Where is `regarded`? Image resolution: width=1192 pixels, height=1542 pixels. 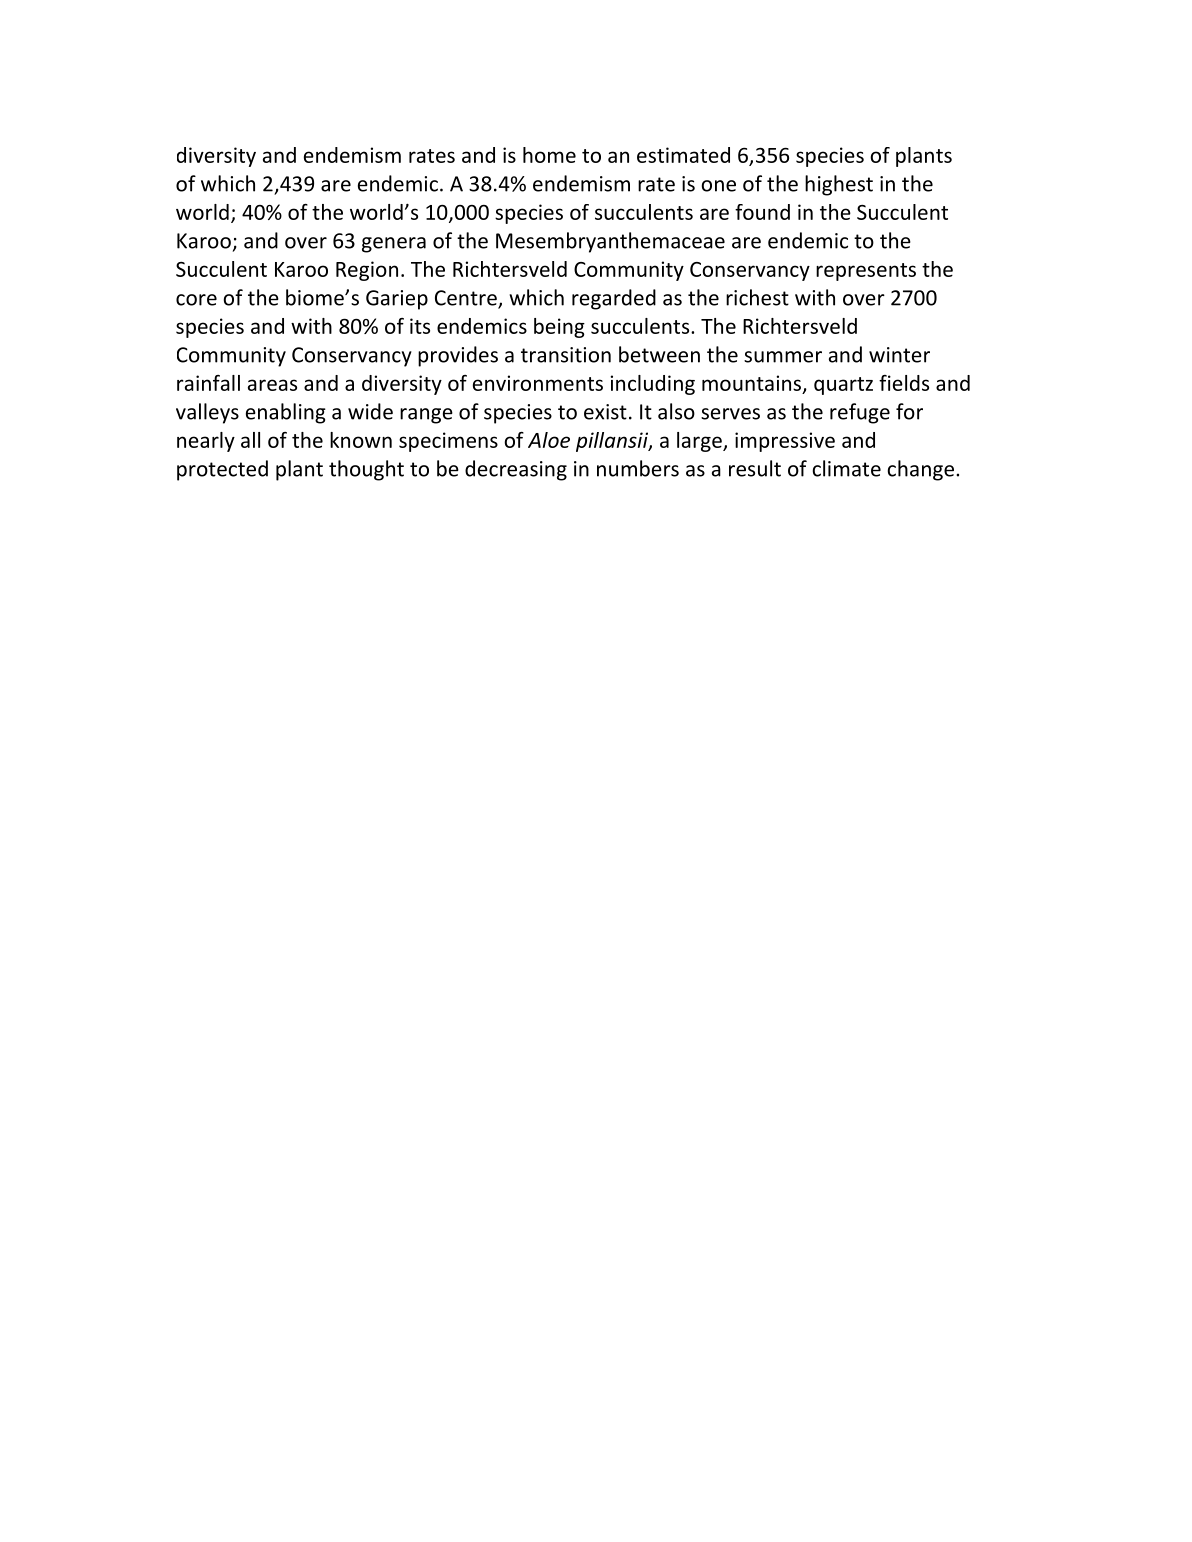 regarded is located at coordinates (614, 299).
